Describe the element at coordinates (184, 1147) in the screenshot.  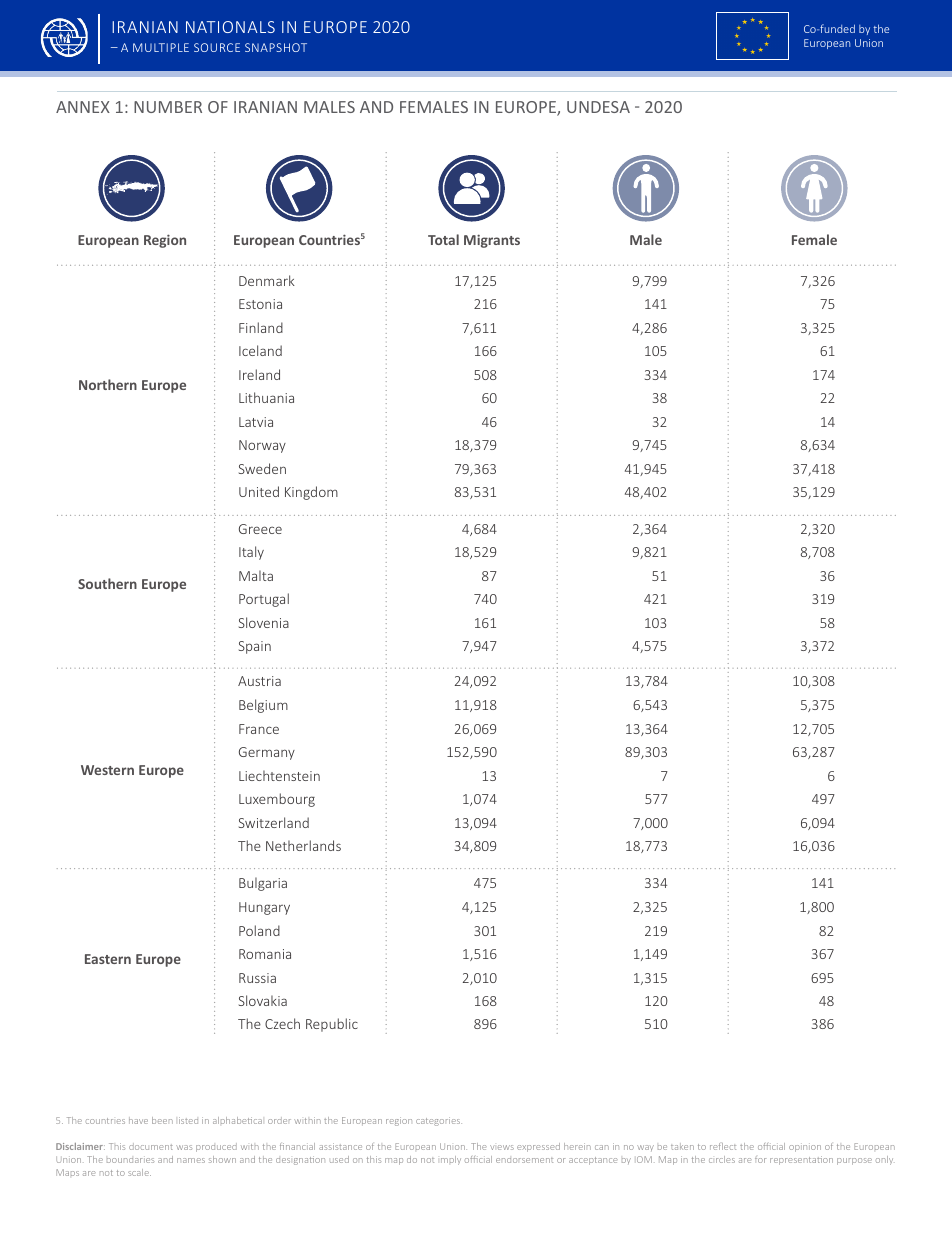
I see `was` at that location.
